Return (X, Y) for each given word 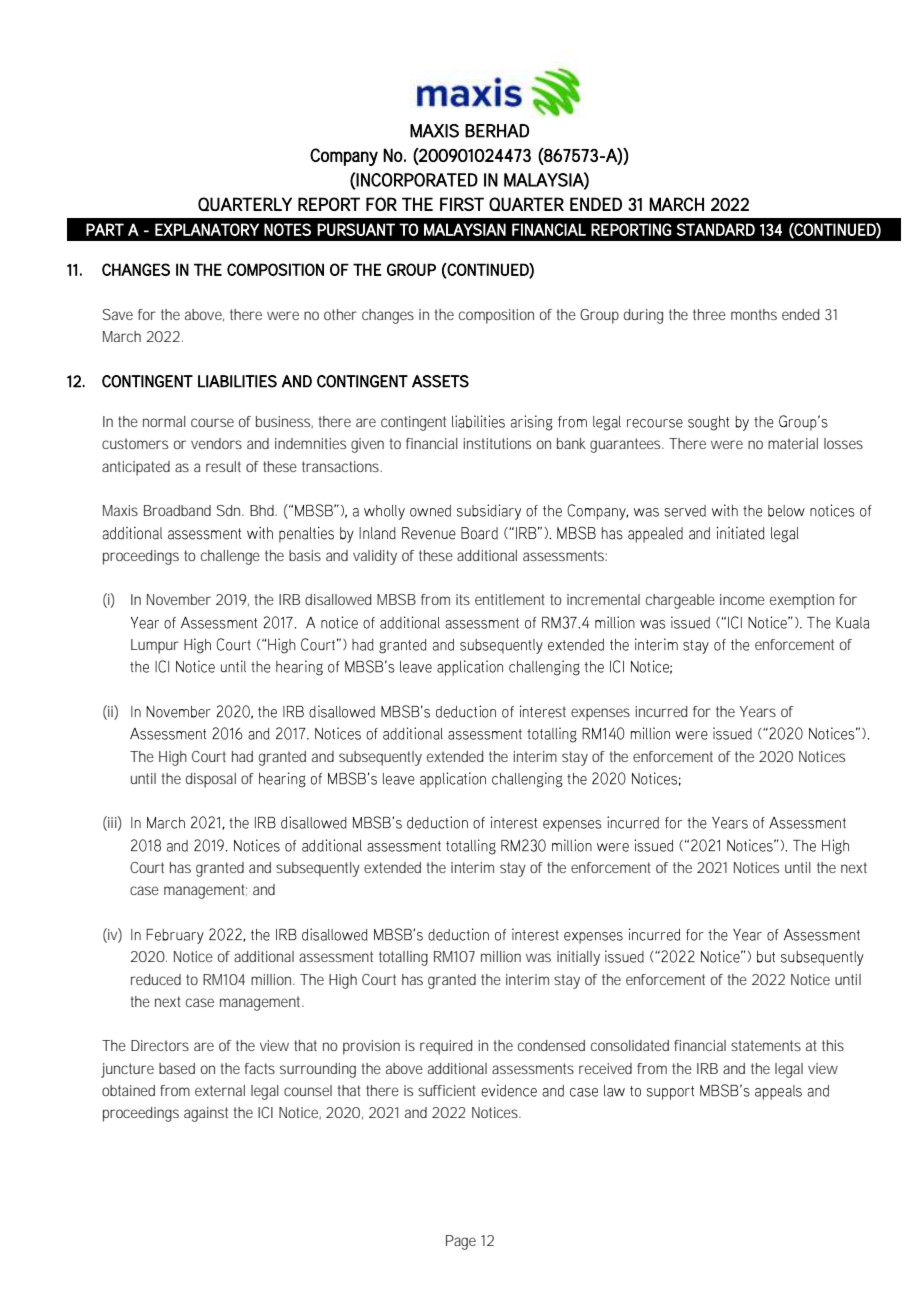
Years (758, 711)
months (754, 314)
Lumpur (155, 646)
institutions (497, 443)
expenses (600, 714)
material (793, 443)
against (206, 1114)
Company (344, 157)
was (538, 957)
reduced (156, 979)
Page (461, 1242)
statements (766, 1045)
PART (105, 229)
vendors (216, 443)
